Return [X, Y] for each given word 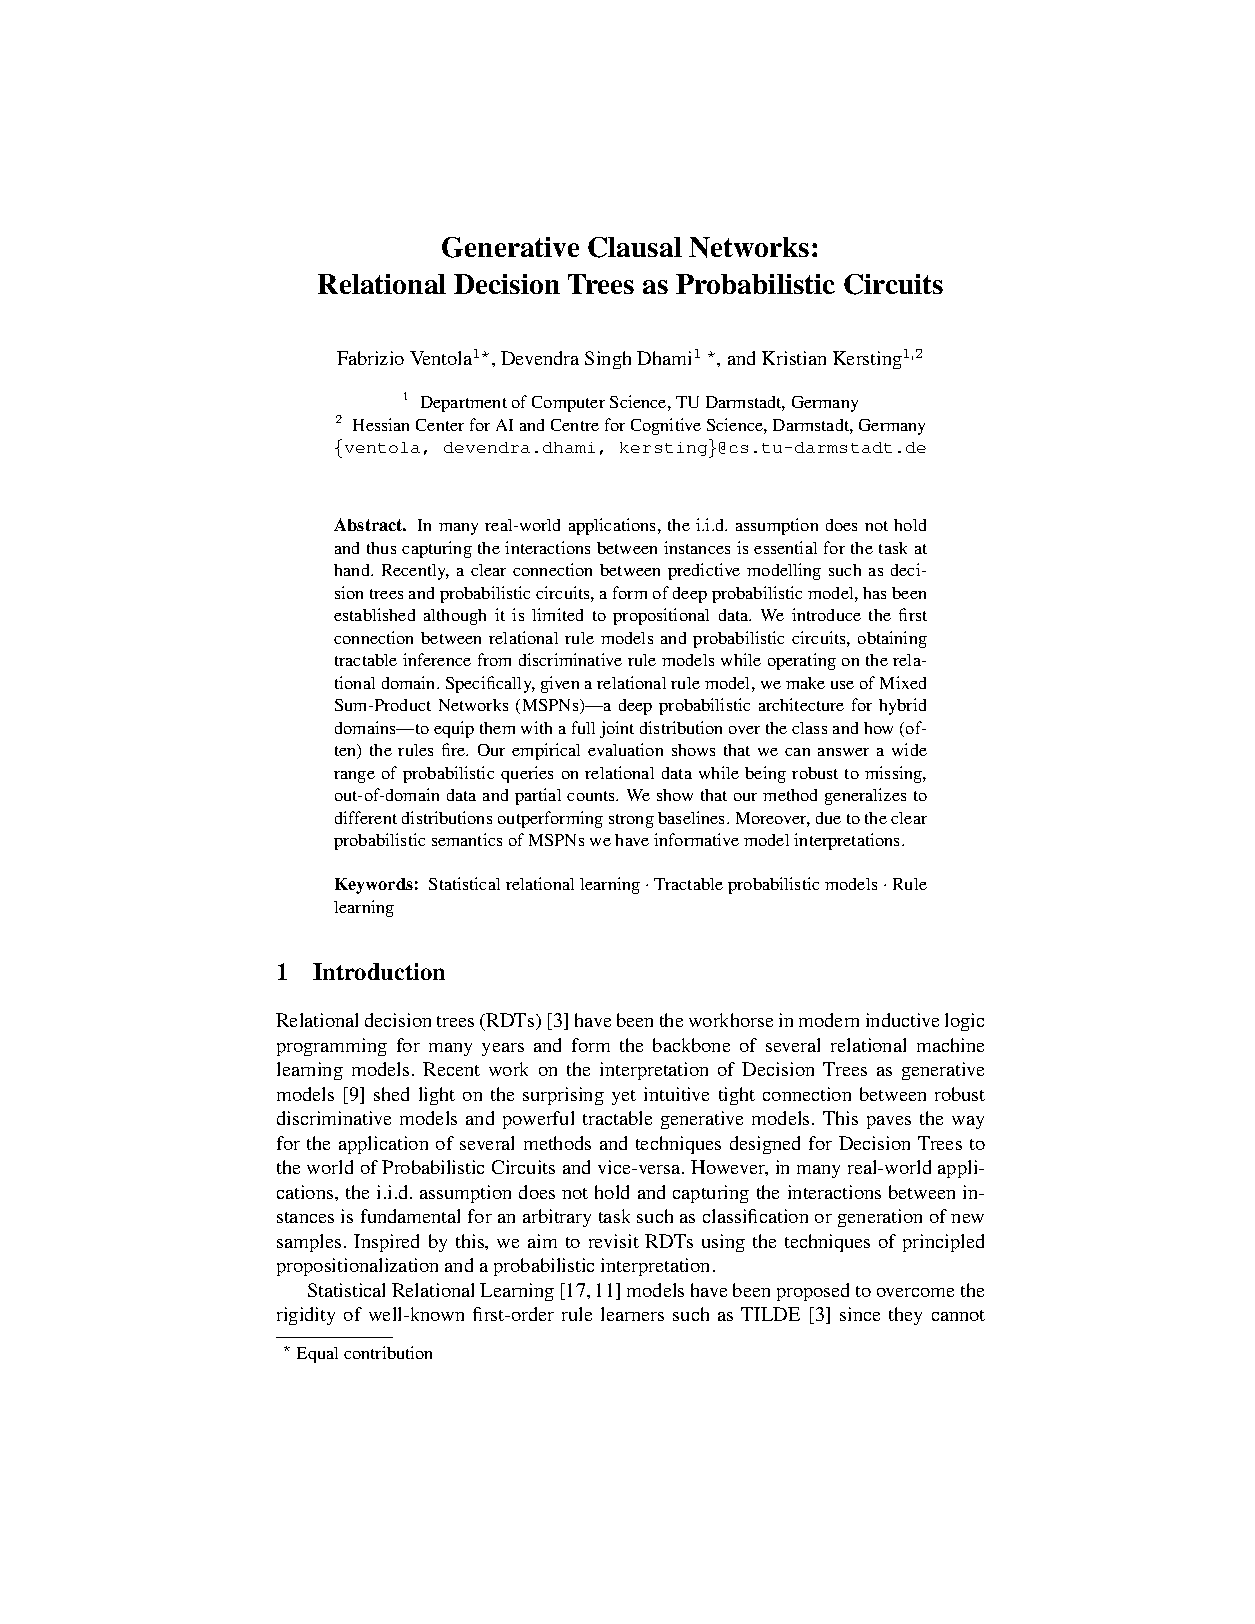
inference [437, 659]
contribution [388, 1352]
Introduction [379, 971]
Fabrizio [370, 358]
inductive [902, 1020]
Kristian [794, 358]
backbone [691, 1045]
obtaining [892, 639]
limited [557, 614]
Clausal [635, 247]
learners [632, 1314]
